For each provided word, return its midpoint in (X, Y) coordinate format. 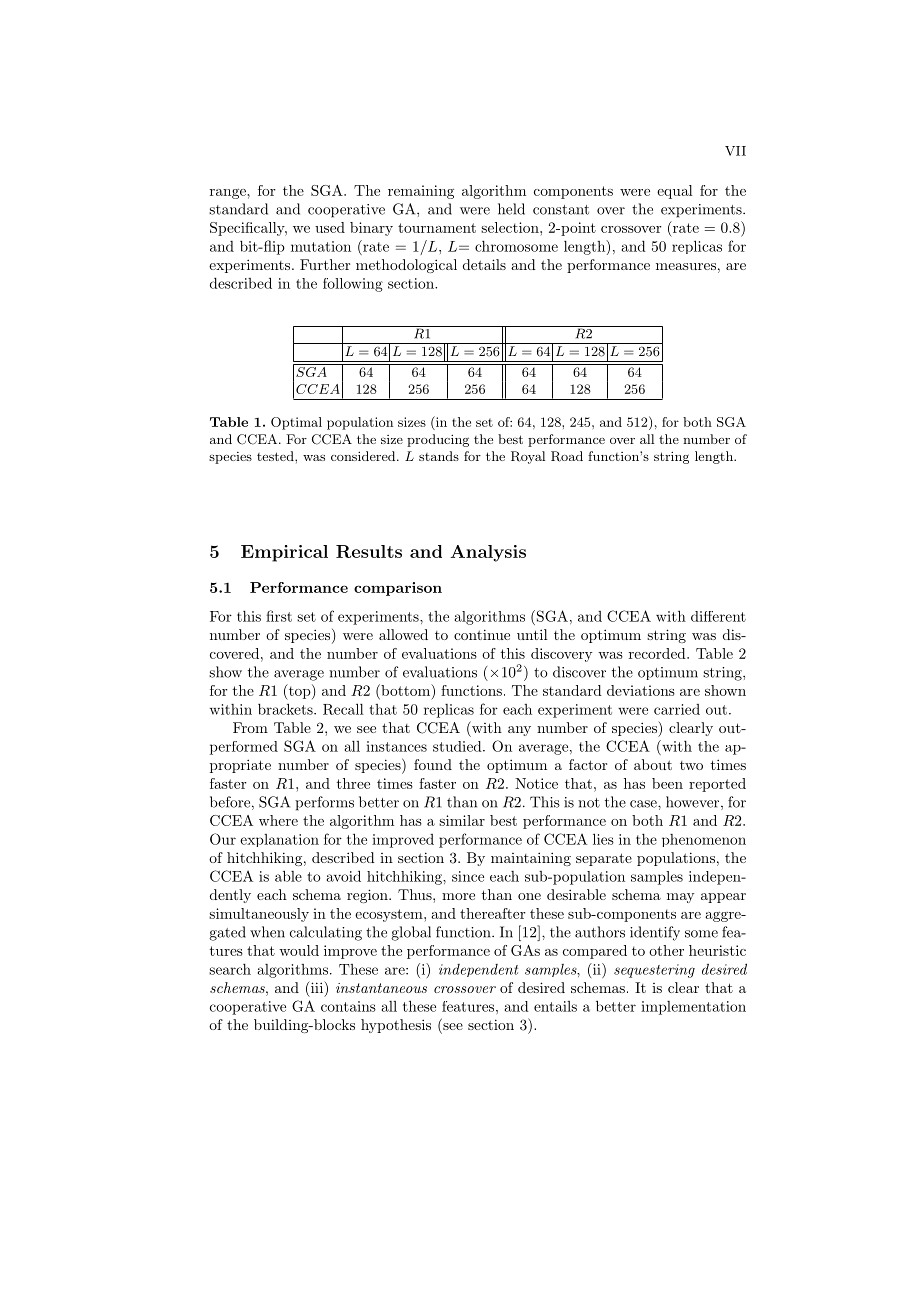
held (511, 209)
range (229, 194)
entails (555, 1006)
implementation (693, 1008)
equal (675, 192)
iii (317, 987)
